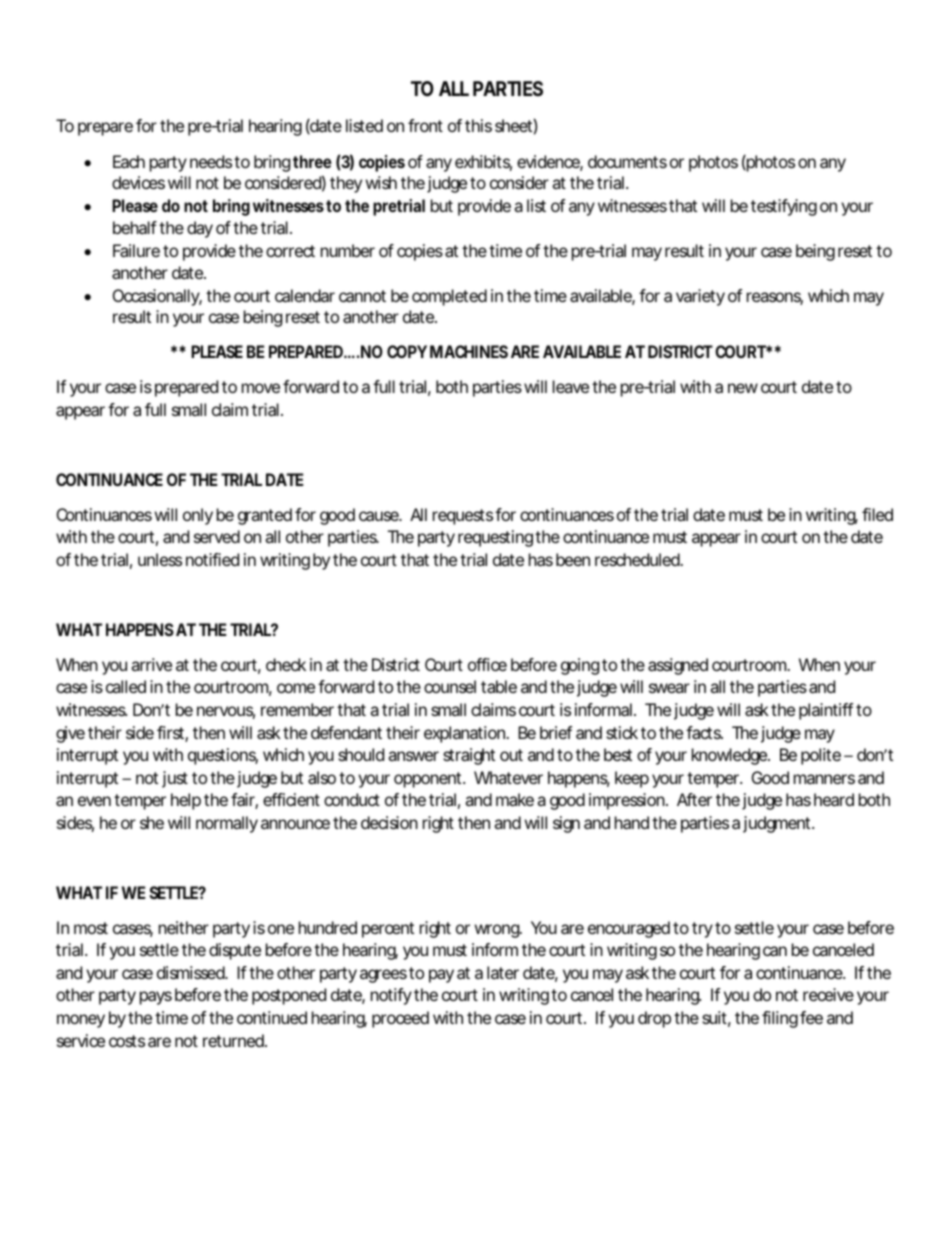  What do you see at coordinates (151, 664) in the screenshot?
I see `arrive` at bounding box center [151, 664].
